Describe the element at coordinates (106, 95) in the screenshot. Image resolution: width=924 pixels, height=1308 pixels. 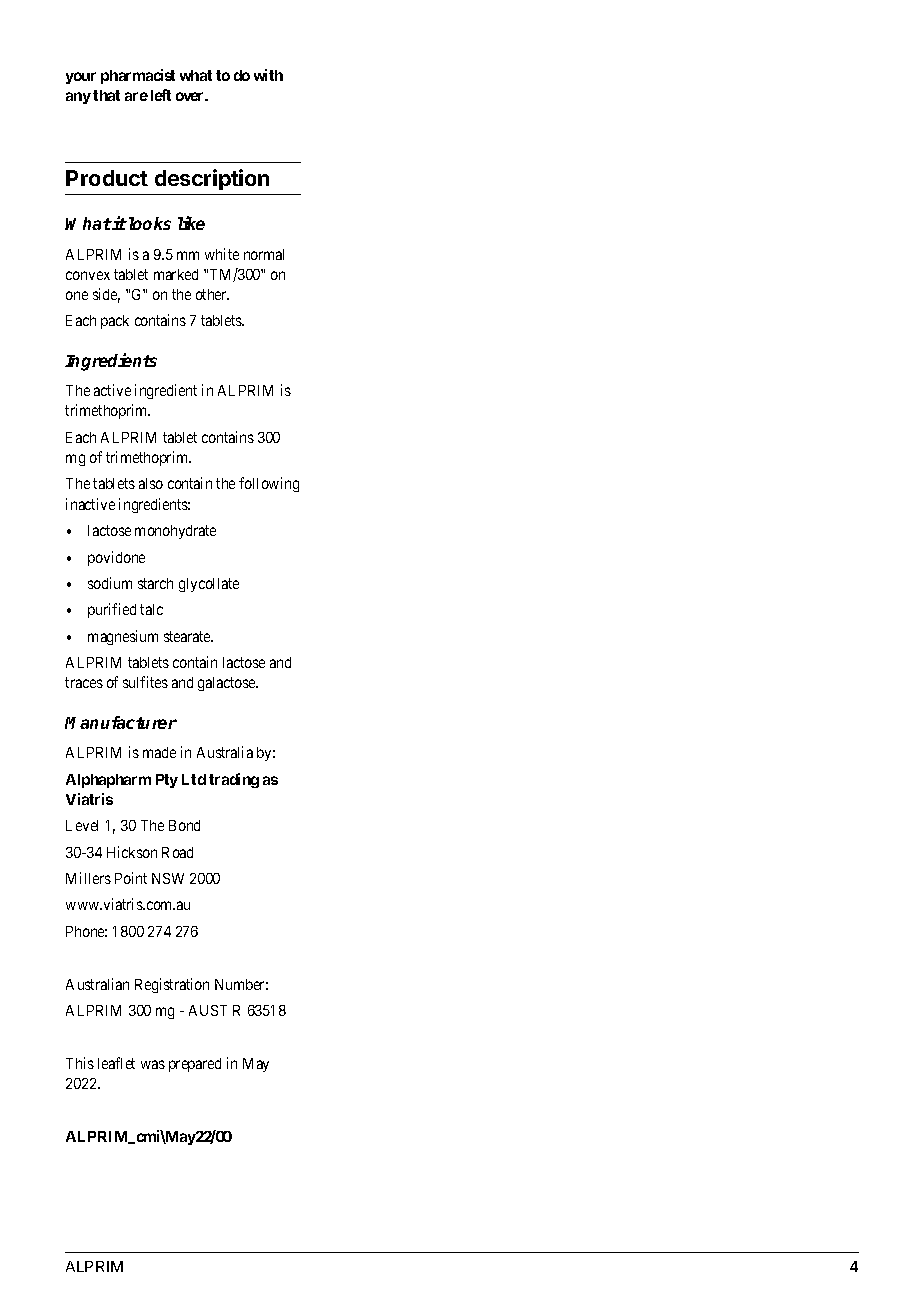
I see `that` at that location.
